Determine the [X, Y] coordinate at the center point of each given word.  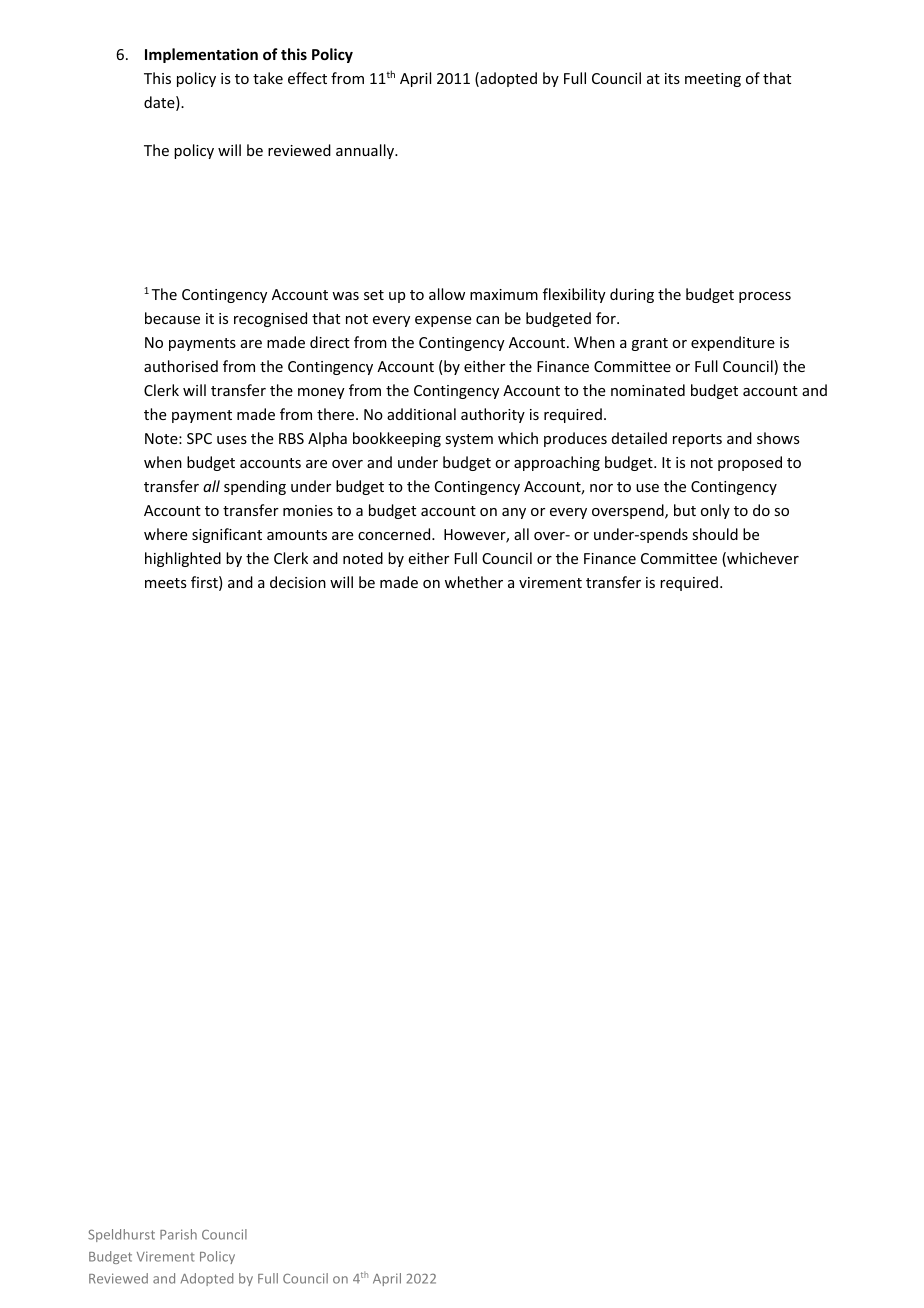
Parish [178, 1234]
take [268, 78]
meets [166, 583]
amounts [297, 535]
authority [493, 415]
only [715, 511]
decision [298, 582]
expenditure [733, 343]
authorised [181, 366]
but [685, 510]
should [715, 534]
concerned [395, 534]
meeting [713, 80]
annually [366, 151]
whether [474, 582]
